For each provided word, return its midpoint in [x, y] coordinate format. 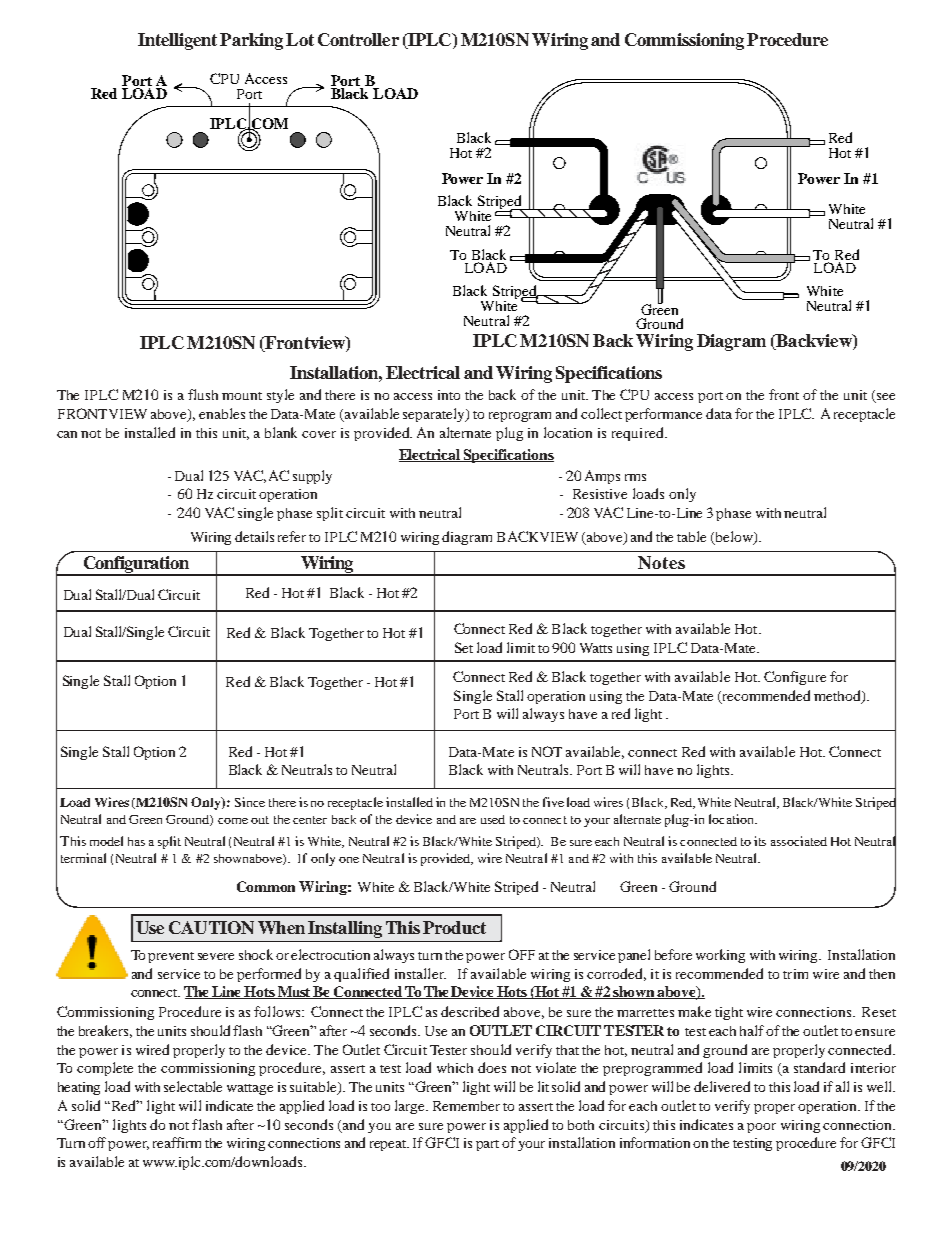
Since [250, 802]
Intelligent [177, 41]
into [449, 395]
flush [203, 394]
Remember [466, 1106]
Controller [358, 39]
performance [663, 415]
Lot [300, 39]
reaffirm [177, 1142]
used [493, 819]
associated [799, 841]
